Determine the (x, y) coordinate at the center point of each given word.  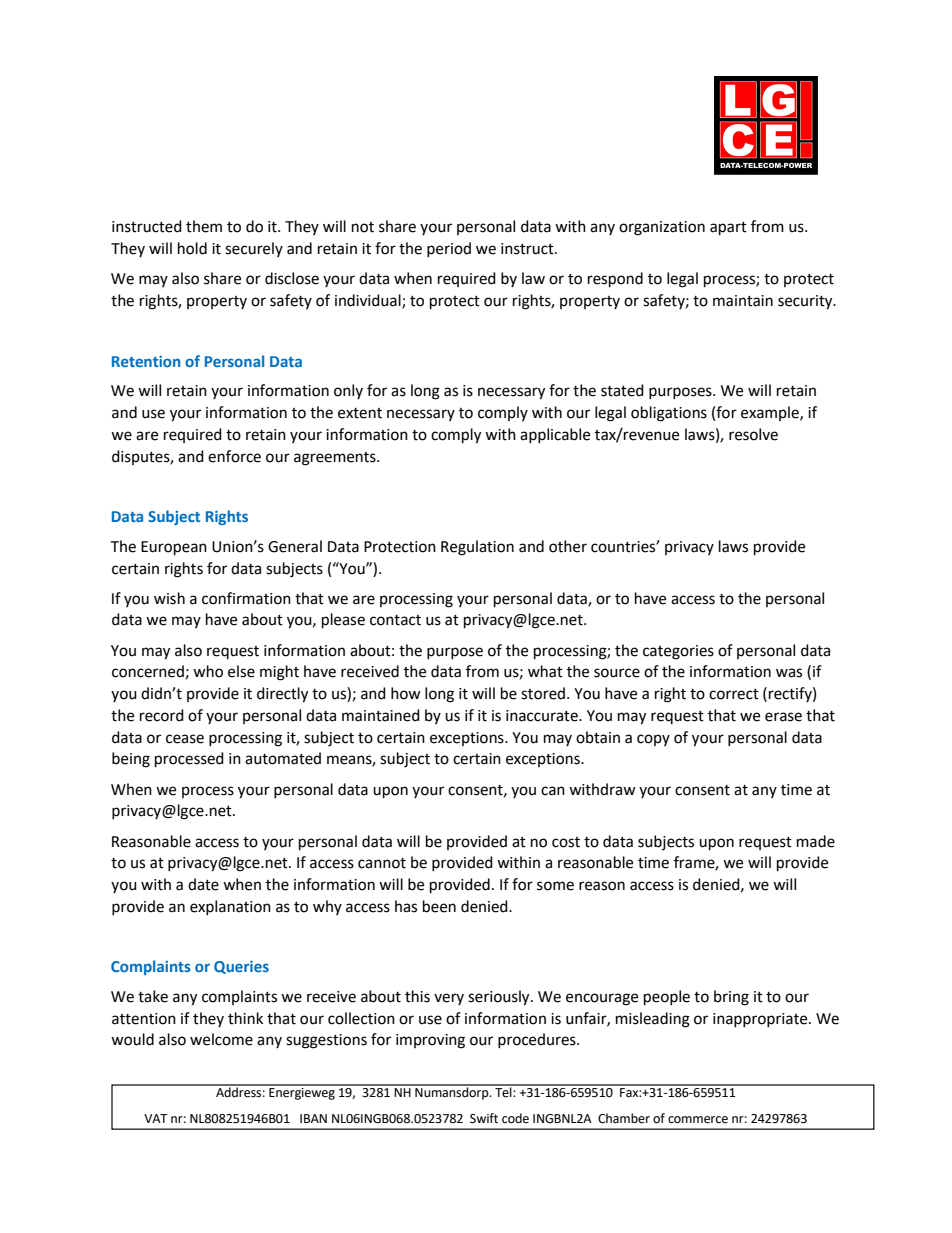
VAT (156, 1118)
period (449, 249)
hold (192, 248)
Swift (484, 1118)
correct (734, 694)
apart (728, 229)
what (545, 671)
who (208, 671)
